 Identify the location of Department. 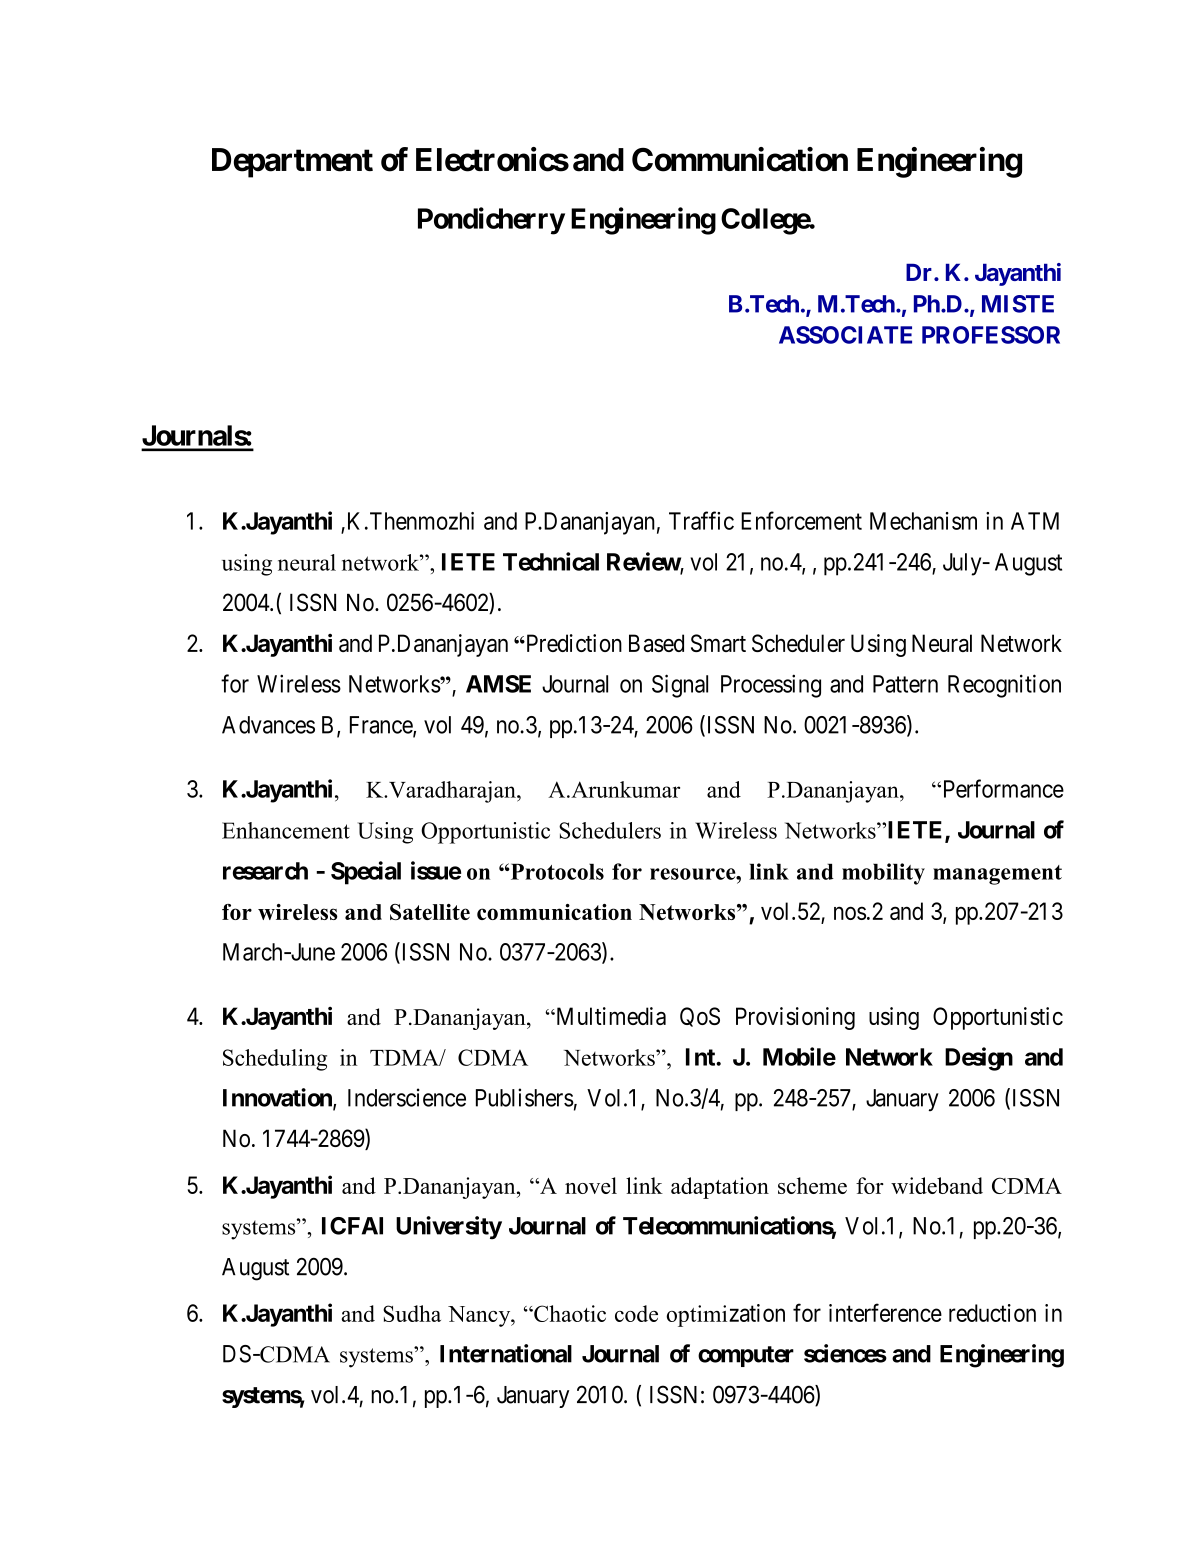
(292, 163).
